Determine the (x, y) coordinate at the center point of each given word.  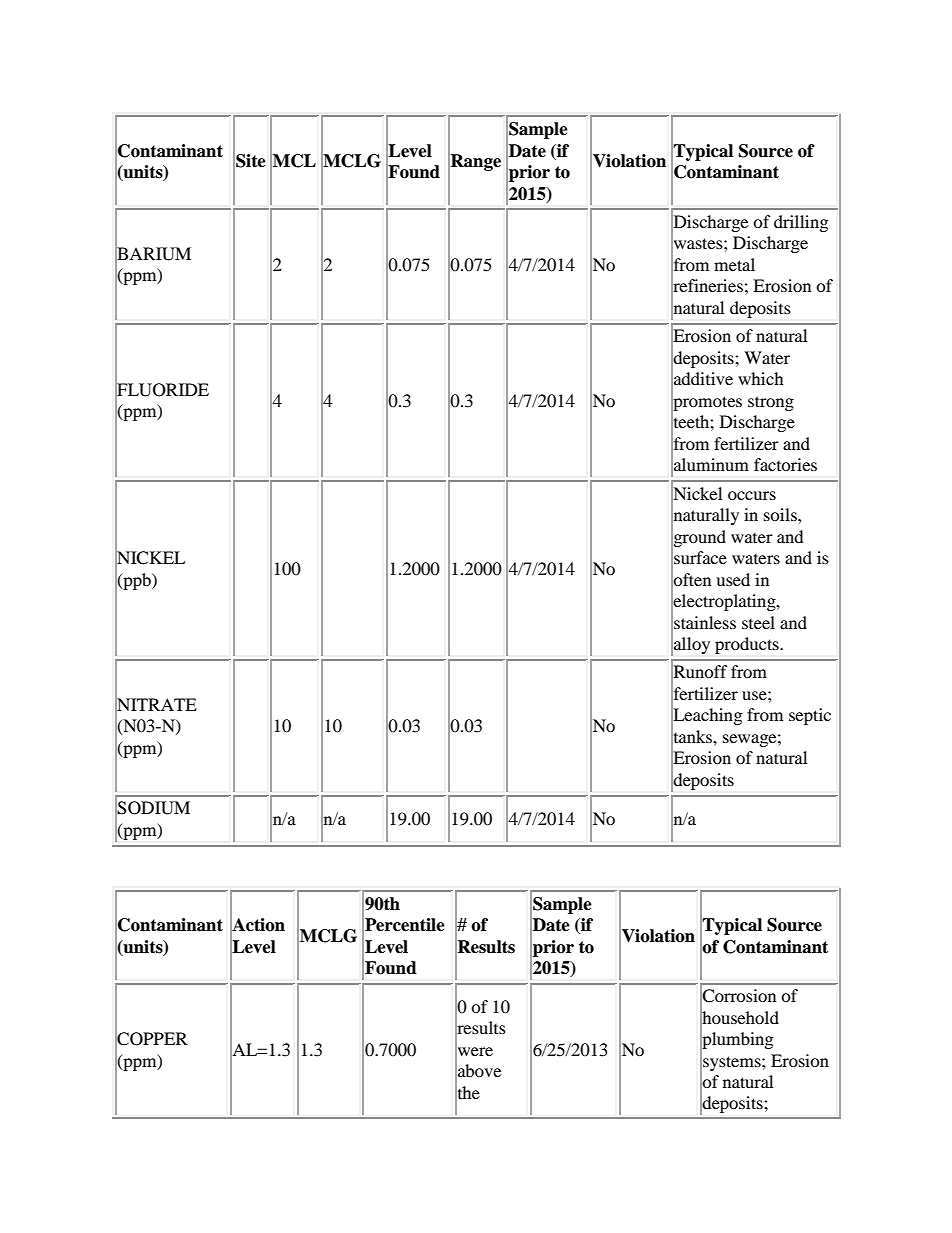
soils (781, 514)
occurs (752, 495)
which (761, 378)
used (733, 579)
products (748, 645)
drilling (801, 223)
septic (810, 716)
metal (734, 264)
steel (758, 622)
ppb (137, 581)
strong (771, 403)
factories (785, 464)
